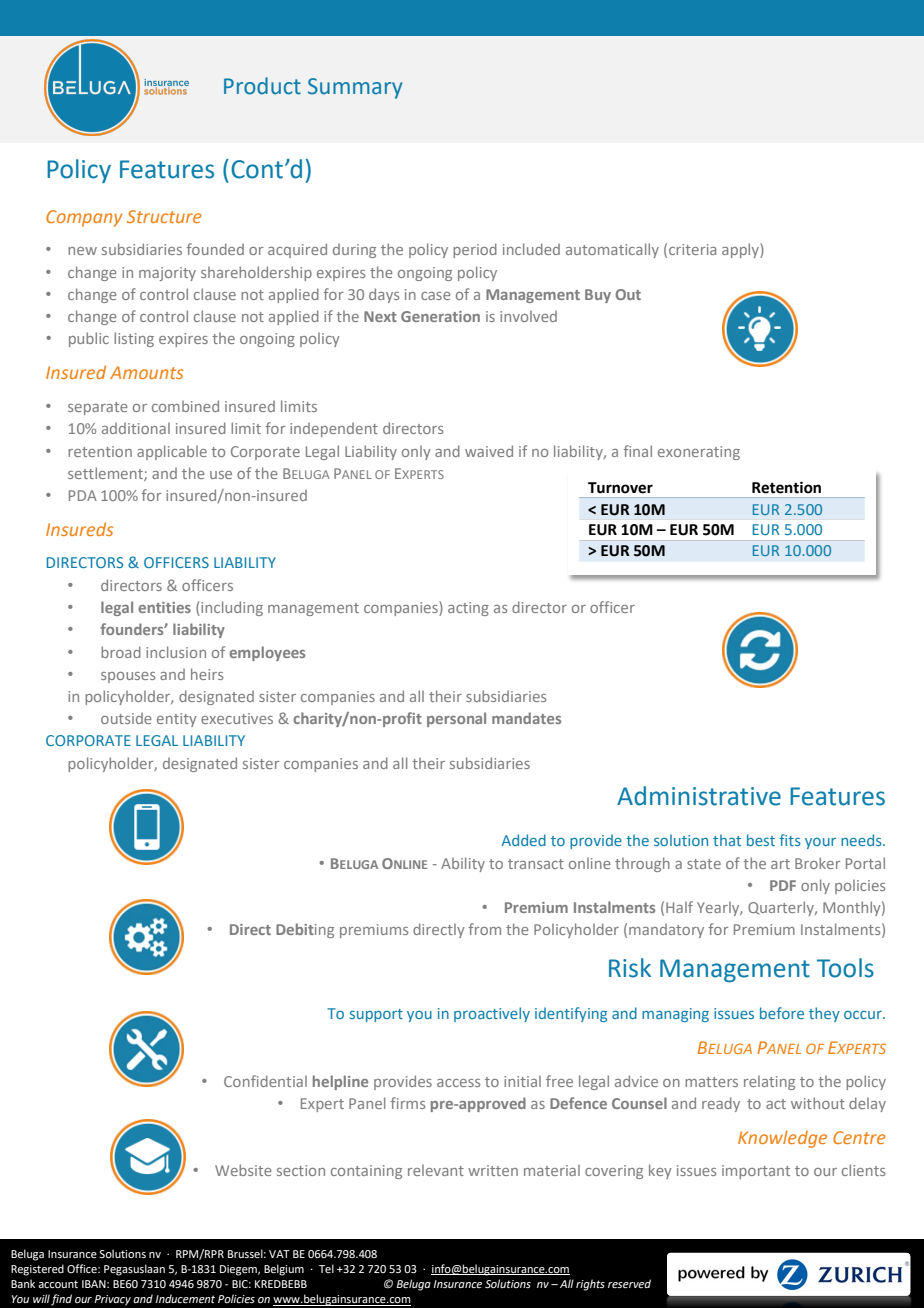  Describe the element at coordinates (265, 1081) in the screenshot. I see `Confidential` at that location.
